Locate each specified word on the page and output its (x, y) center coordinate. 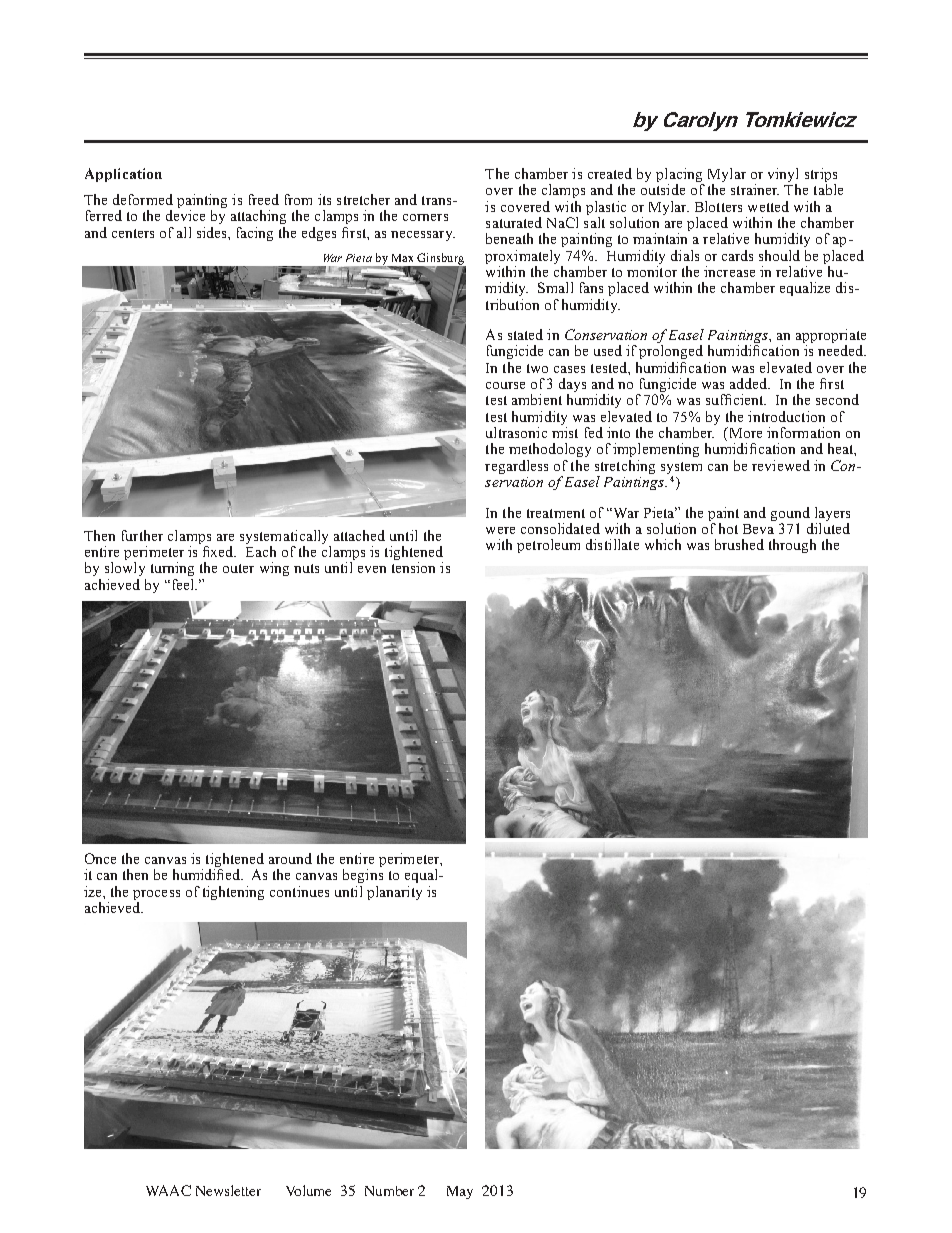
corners (425, 217)
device (185, 215)
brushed (739, 544)
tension (413, 567)
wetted (768, 206)
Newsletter (228, 1190)
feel (182, 584)
